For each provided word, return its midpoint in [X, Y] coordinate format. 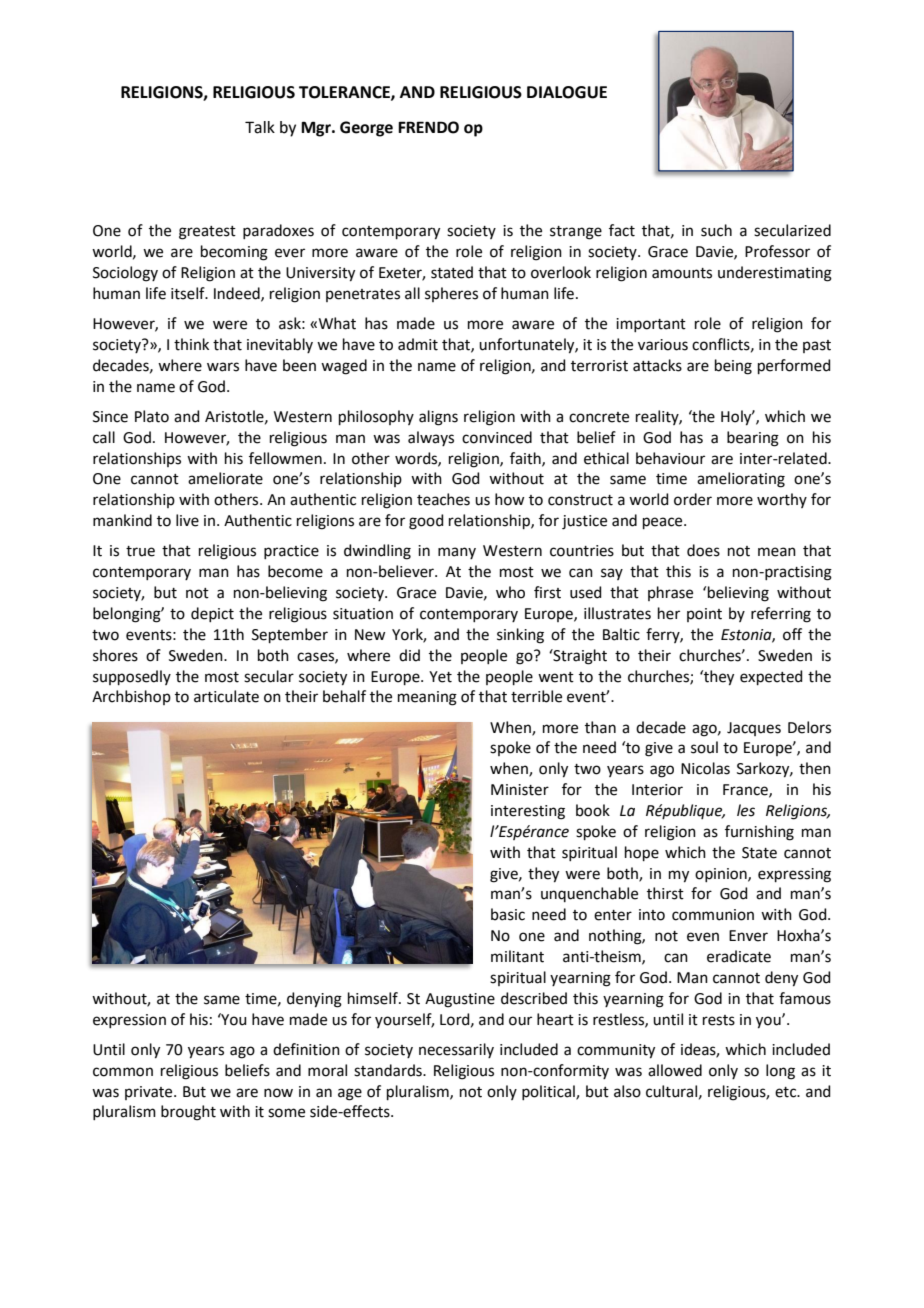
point [704, 615]
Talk [260, 127]
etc [787, 1092]
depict [212, 614]
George [366, 129]
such [716, 230]
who [510, 592]
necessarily [456, 1050]
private [150, 1093]
